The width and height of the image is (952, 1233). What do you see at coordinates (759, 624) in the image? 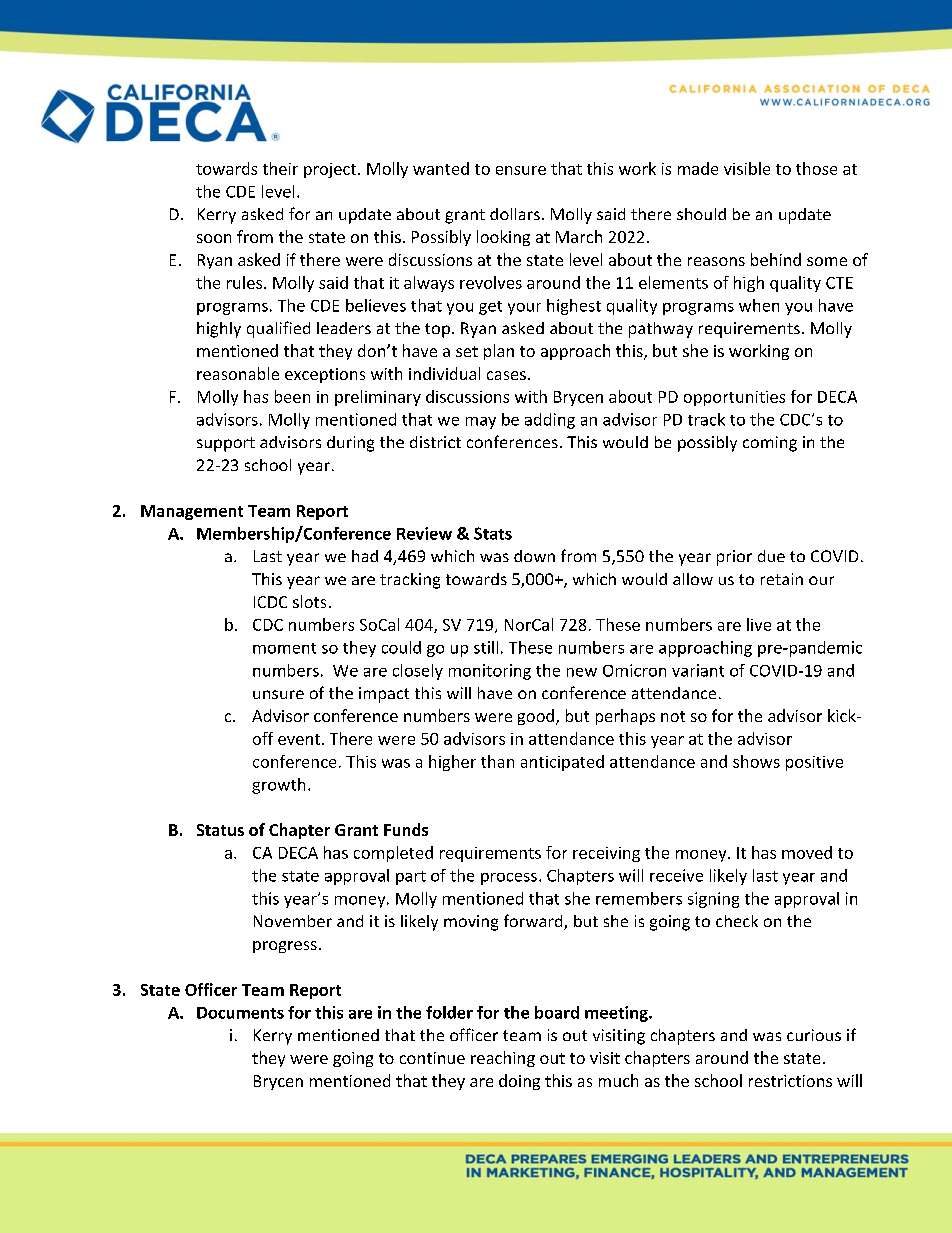
I see `live` at bounding box center [759, 624].
